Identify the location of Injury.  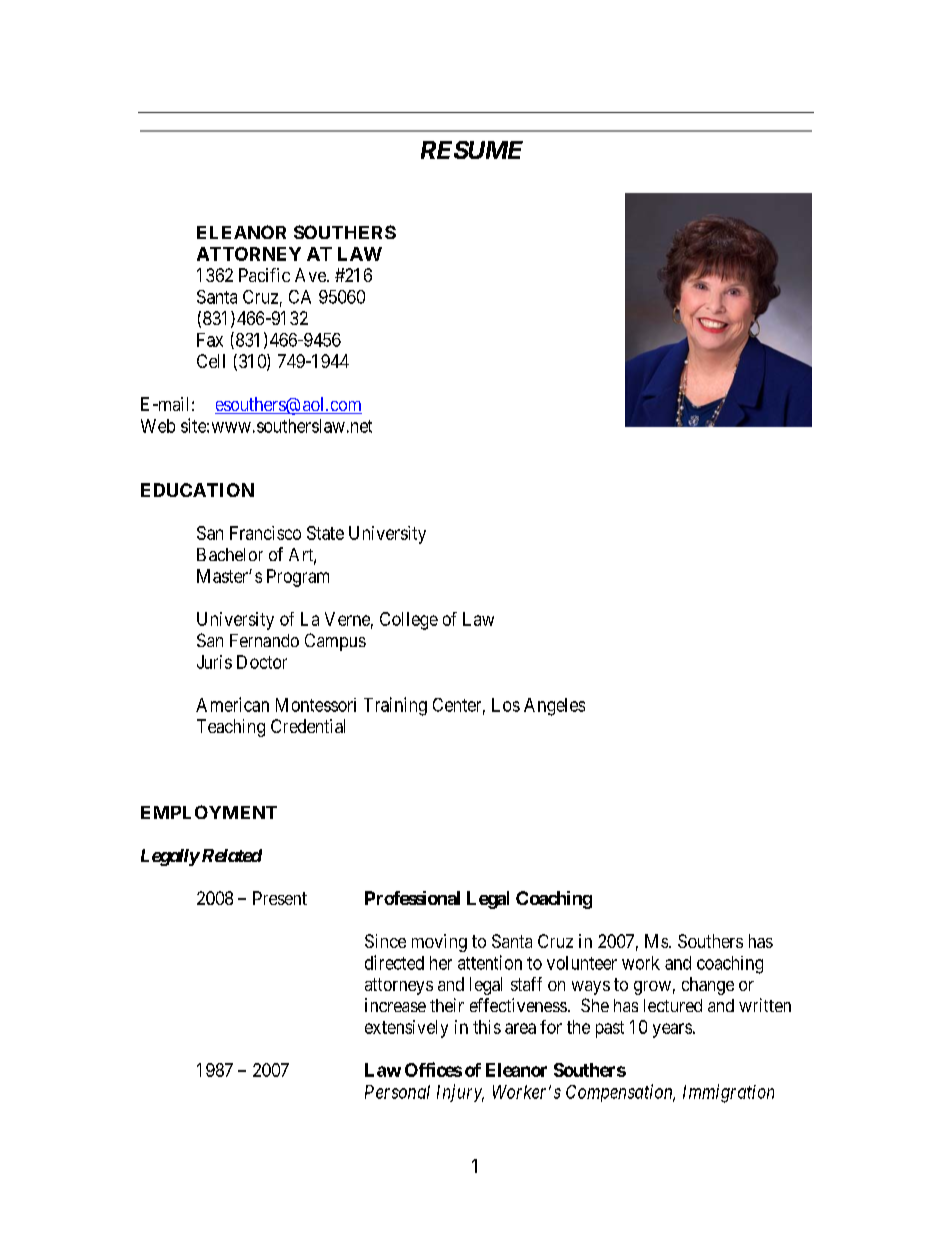
(460, 1093).
